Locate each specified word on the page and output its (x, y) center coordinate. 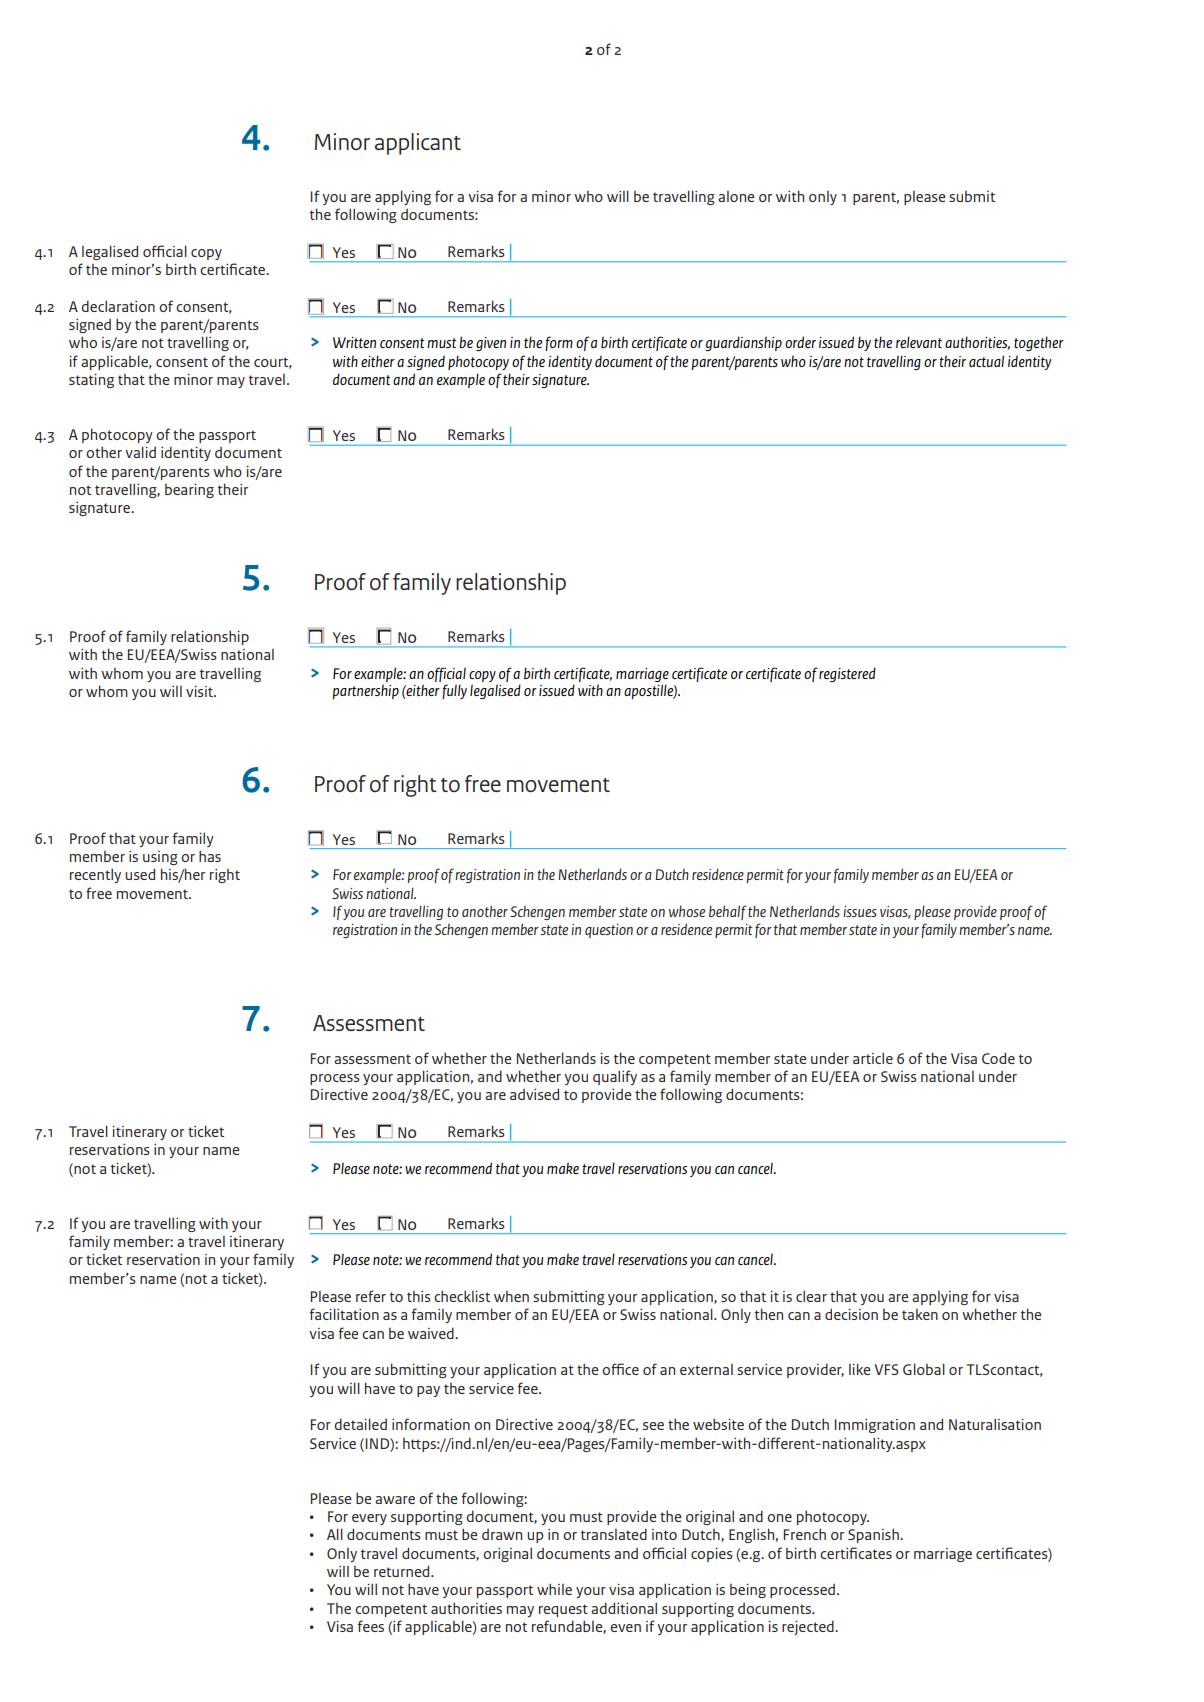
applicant (418, 144)
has (210, 856)
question (609, 931)
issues (860, 911)
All (335, 1534)
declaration (118, 306)
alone (736, 196)
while (554, 1589)
